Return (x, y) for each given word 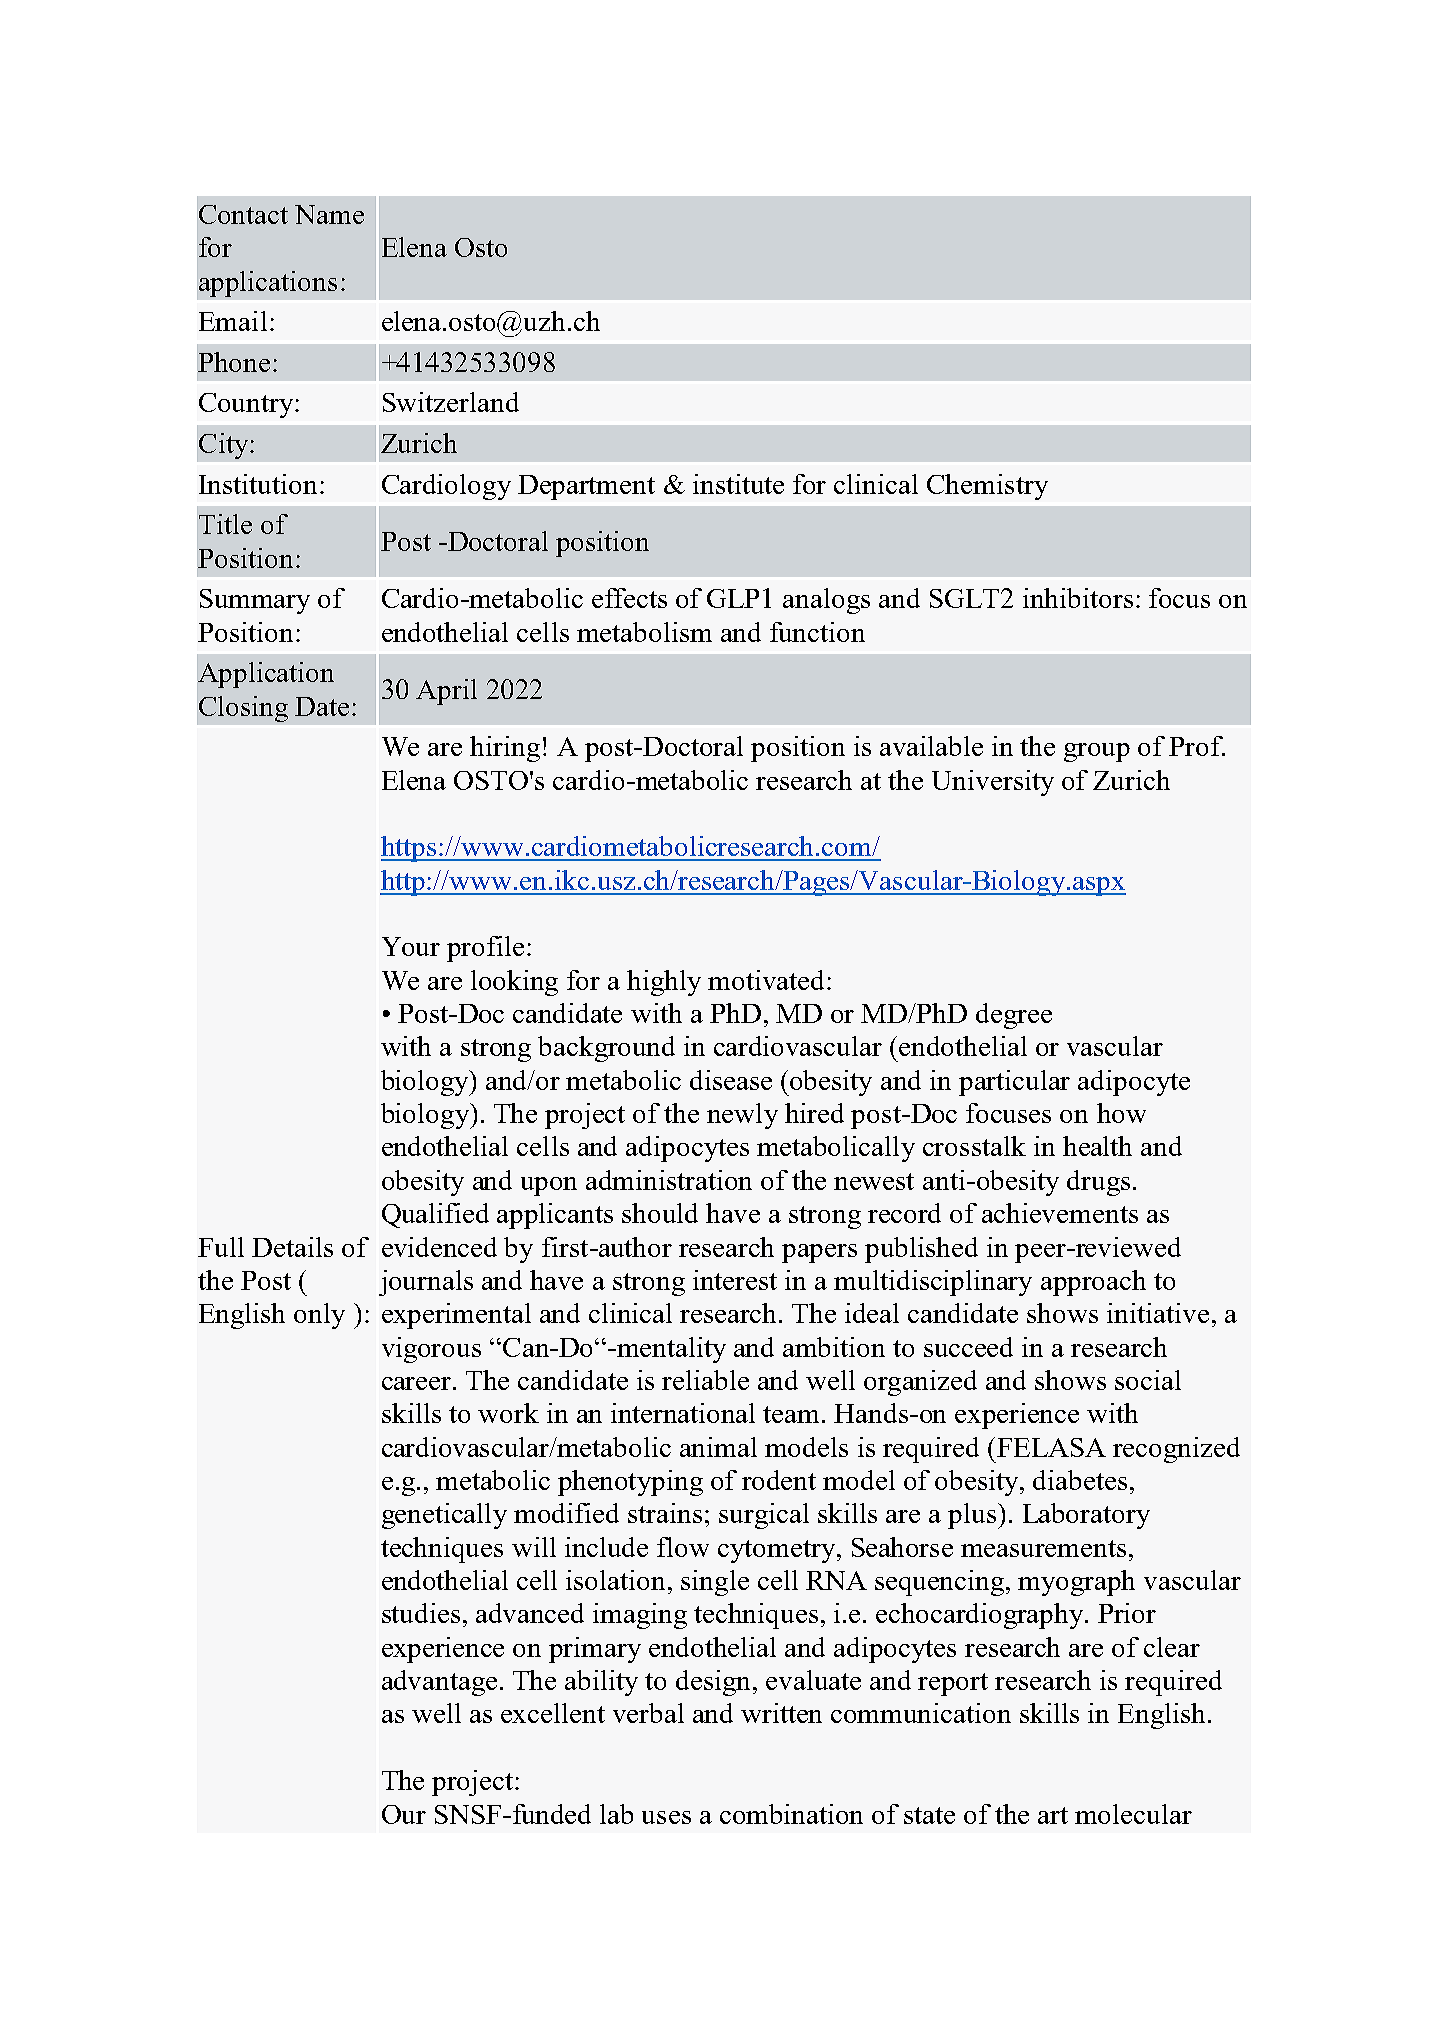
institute (738, 484)
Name (329, 214)
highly (664, 983)
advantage (439, 1683)
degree (1014, 1016)
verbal (648, 1713)
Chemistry (987, 487)
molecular (1133, 1814)
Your (411, 946)
